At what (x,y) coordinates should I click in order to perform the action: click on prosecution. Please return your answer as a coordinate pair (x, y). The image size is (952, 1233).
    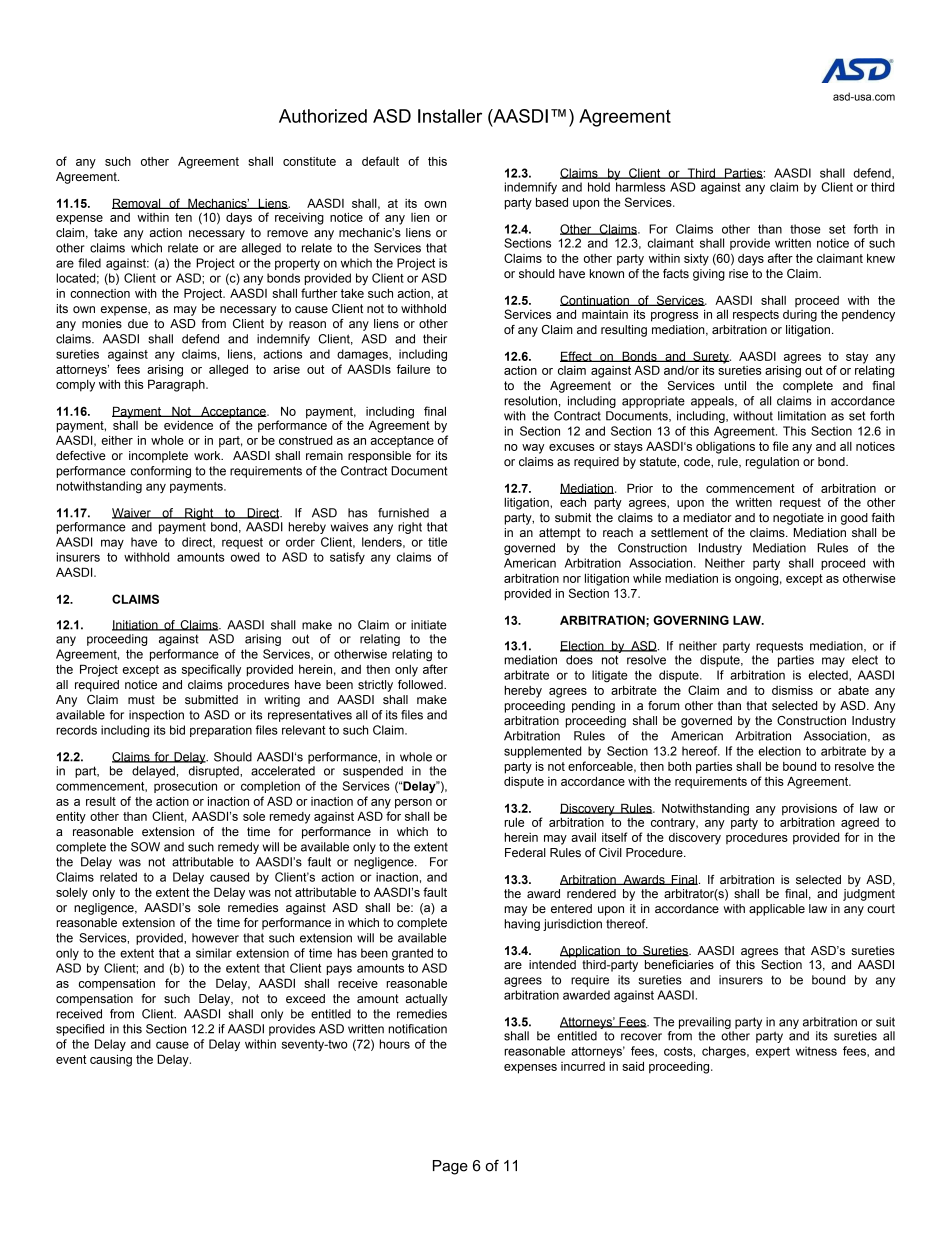
    Looking at the image, I should click on (185, 787).
